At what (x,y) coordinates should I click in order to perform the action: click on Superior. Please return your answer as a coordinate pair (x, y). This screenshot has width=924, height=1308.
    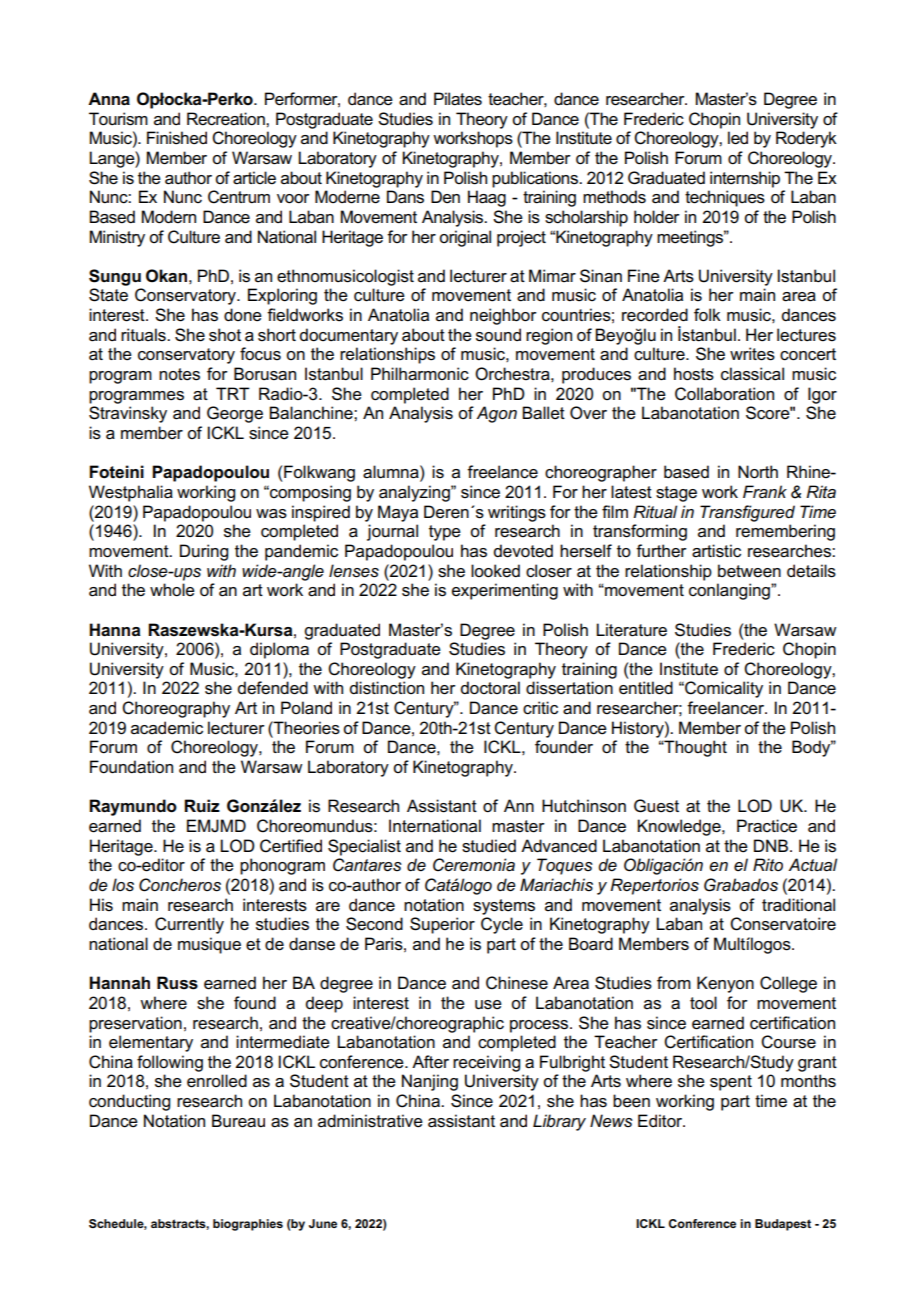
    Looking at the image, I should click on (442, 925).
